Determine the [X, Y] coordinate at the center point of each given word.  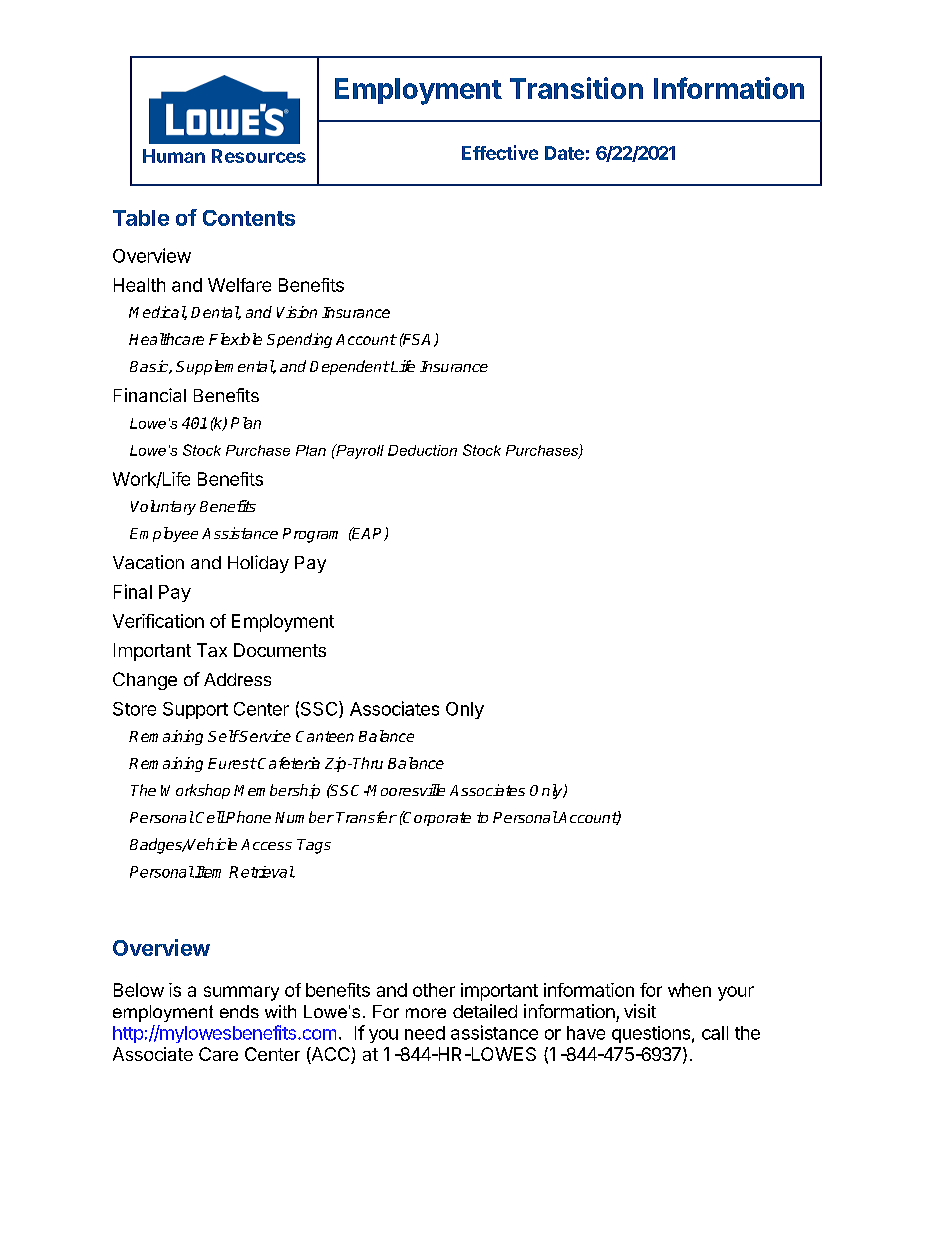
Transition [576, 88]
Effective [500, 152]
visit [640, 1011]
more [426, 1013]
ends [239, 1011]
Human [174, 156]
